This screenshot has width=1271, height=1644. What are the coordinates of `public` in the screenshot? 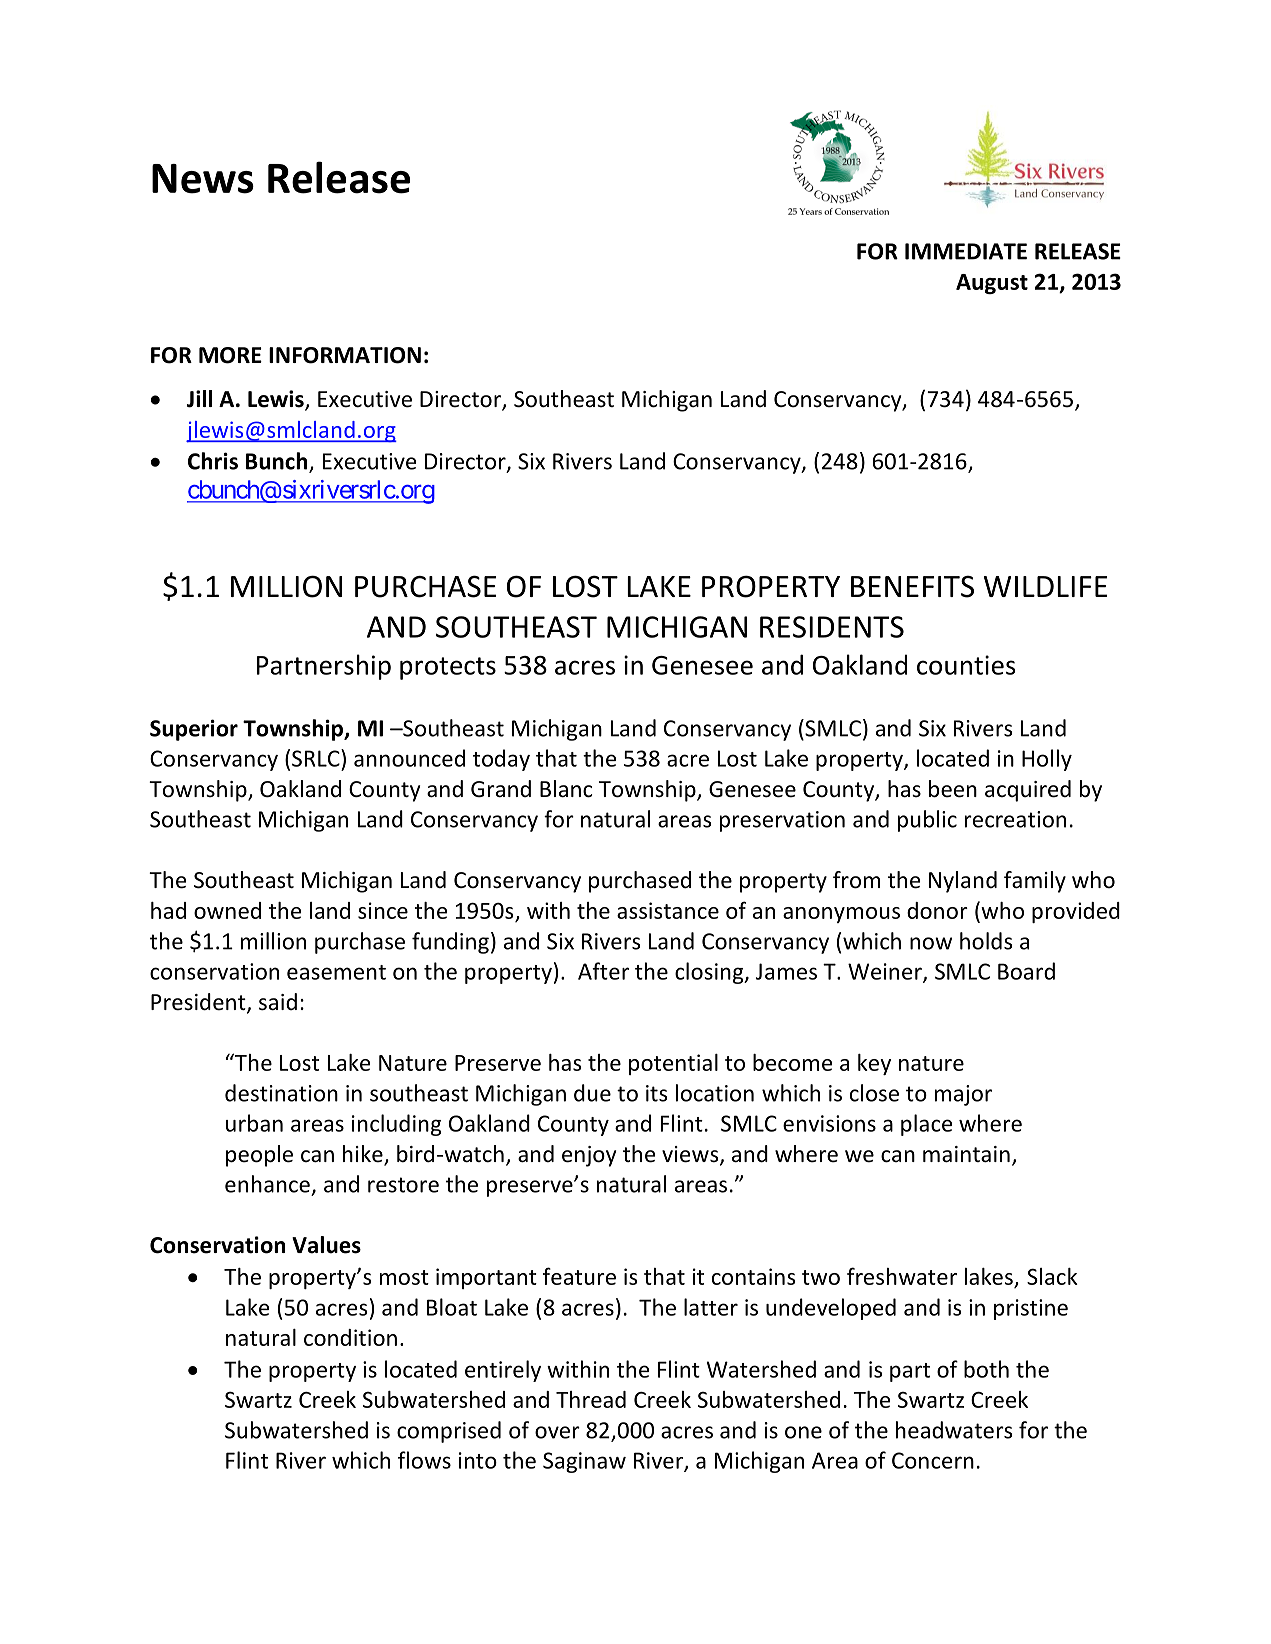 It's located at (927, 821).
